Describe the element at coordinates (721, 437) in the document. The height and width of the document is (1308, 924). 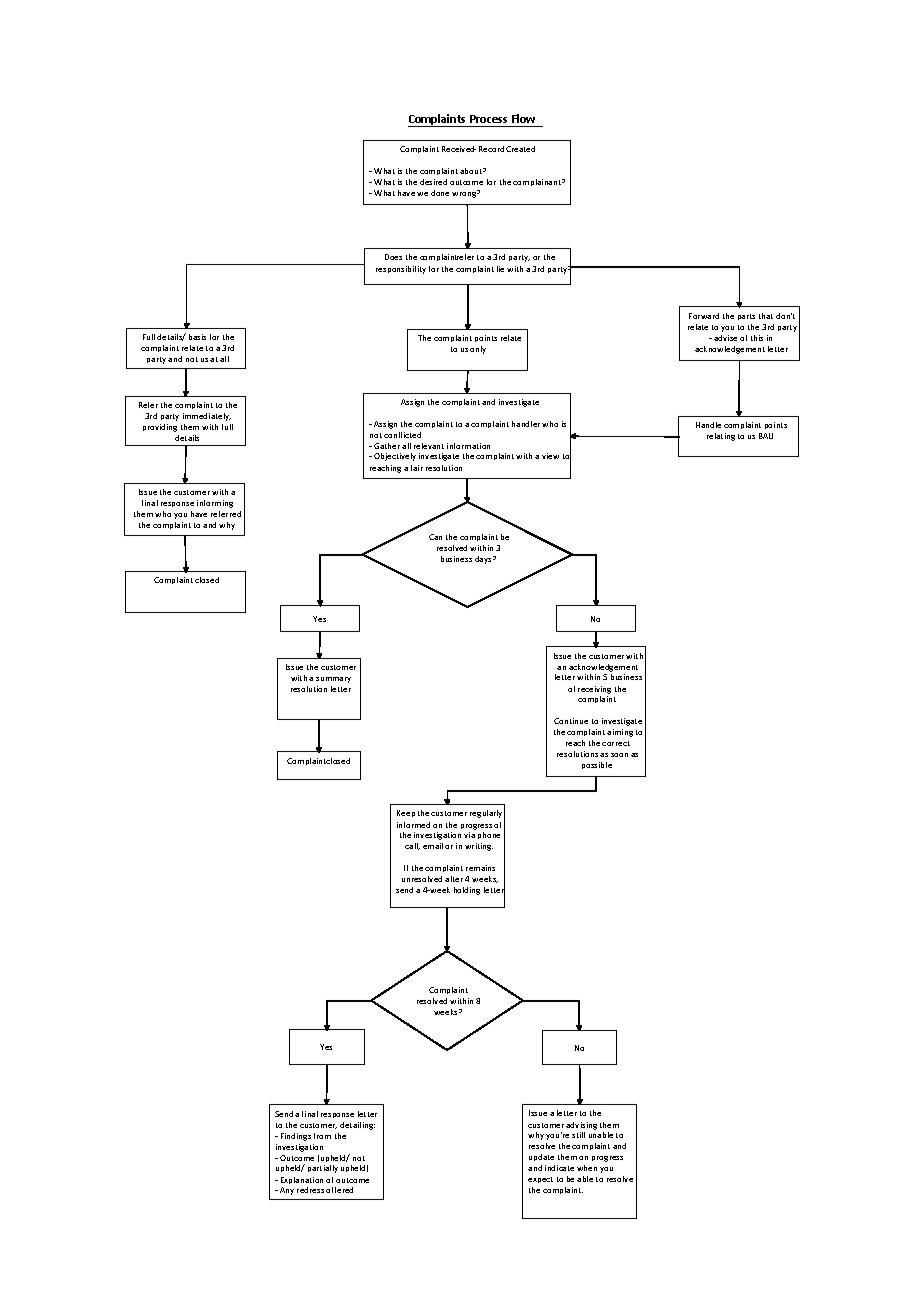
I see `relating` at that location.
